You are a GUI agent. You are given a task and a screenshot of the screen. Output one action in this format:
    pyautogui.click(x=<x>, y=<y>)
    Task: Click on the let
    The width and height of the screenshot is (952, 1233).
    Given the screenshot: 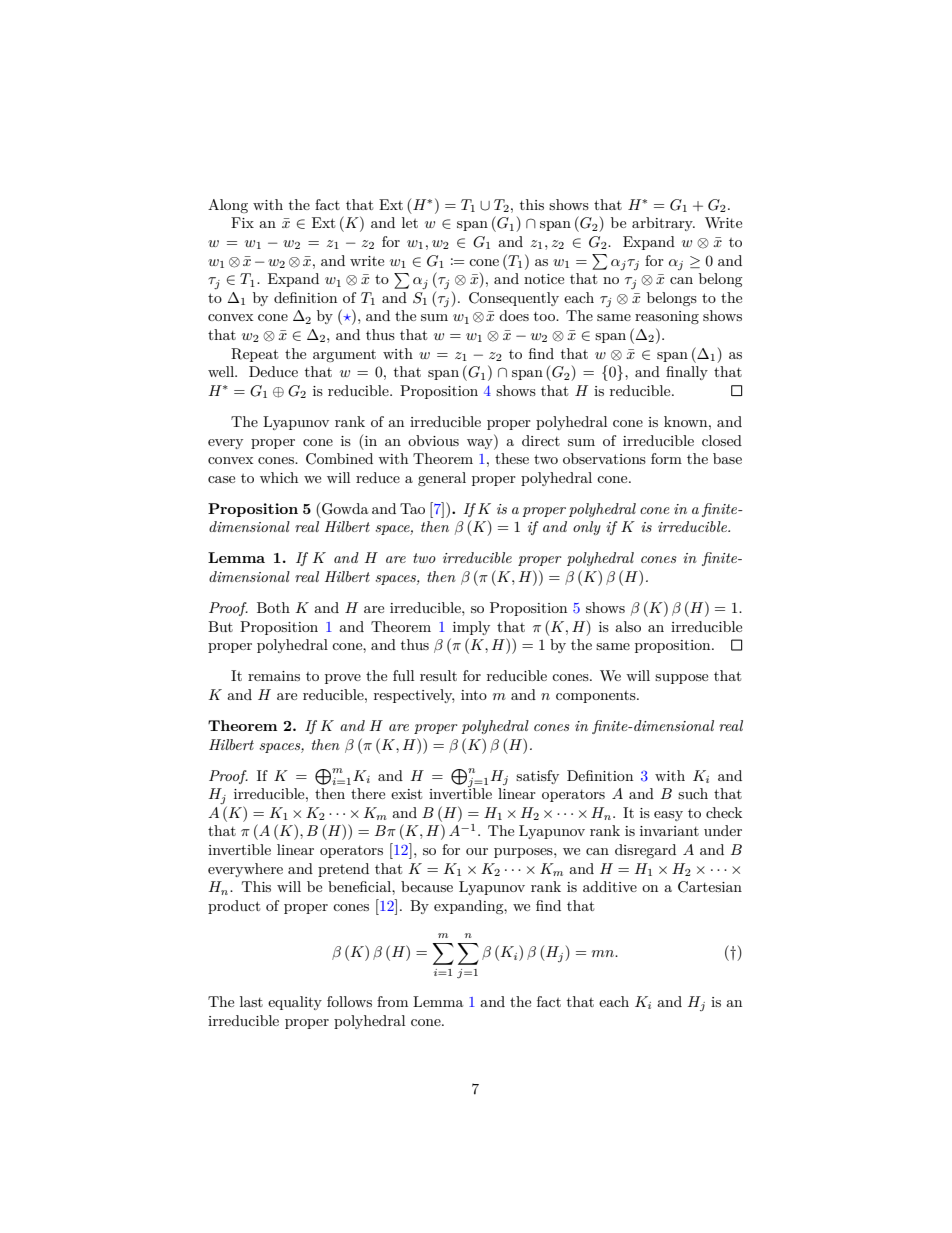 What is the action you would take?
    pyautogui.click(x=410, y=222)
